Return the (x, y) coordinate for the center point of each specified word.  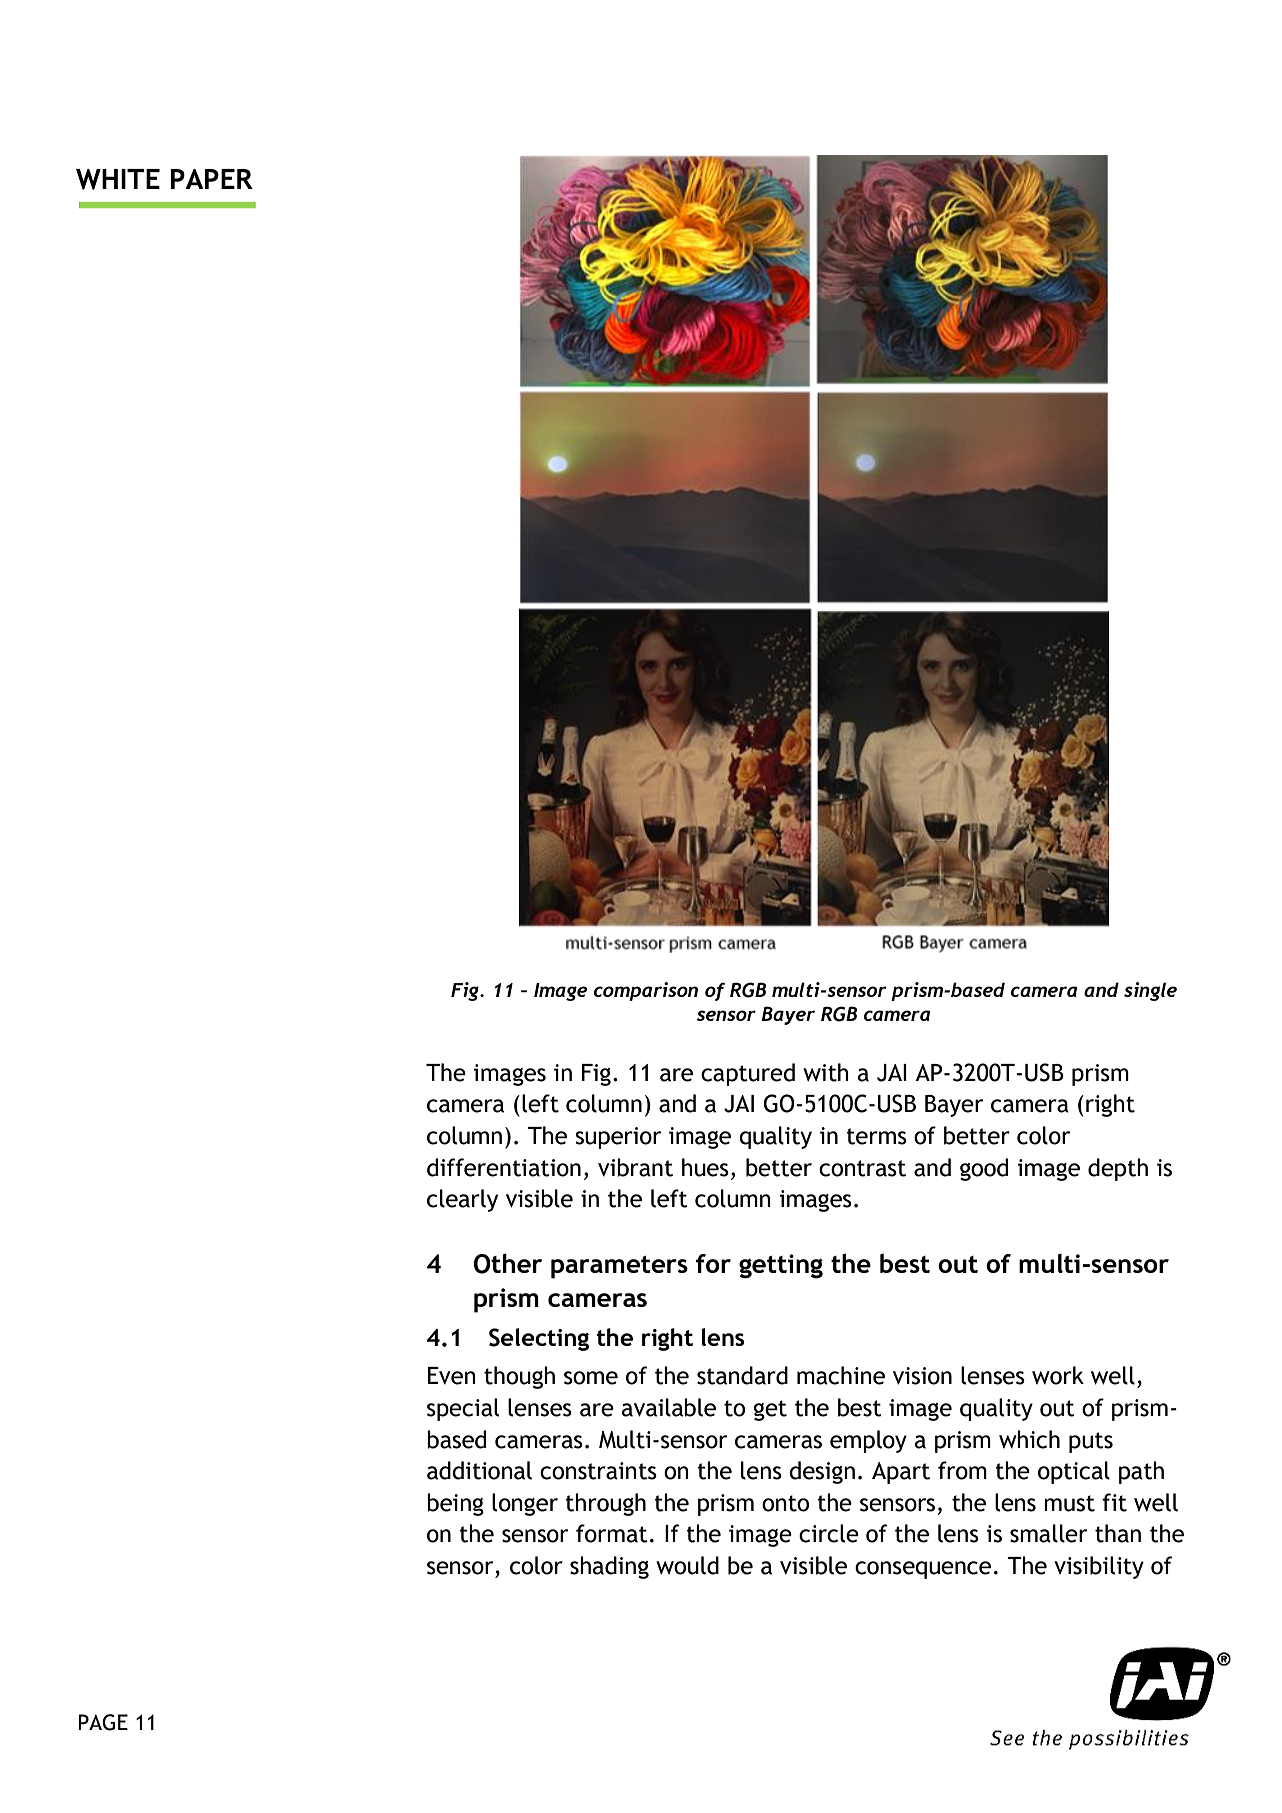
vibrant (635, 1167)
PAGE (103, 1722)
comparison (646, 991)
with (826, 1072)
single (1150, 991)
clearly (462, 1200)
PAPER (212, 179)
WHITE (118, 179)
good (984, 1169)
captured (748, 1074)
